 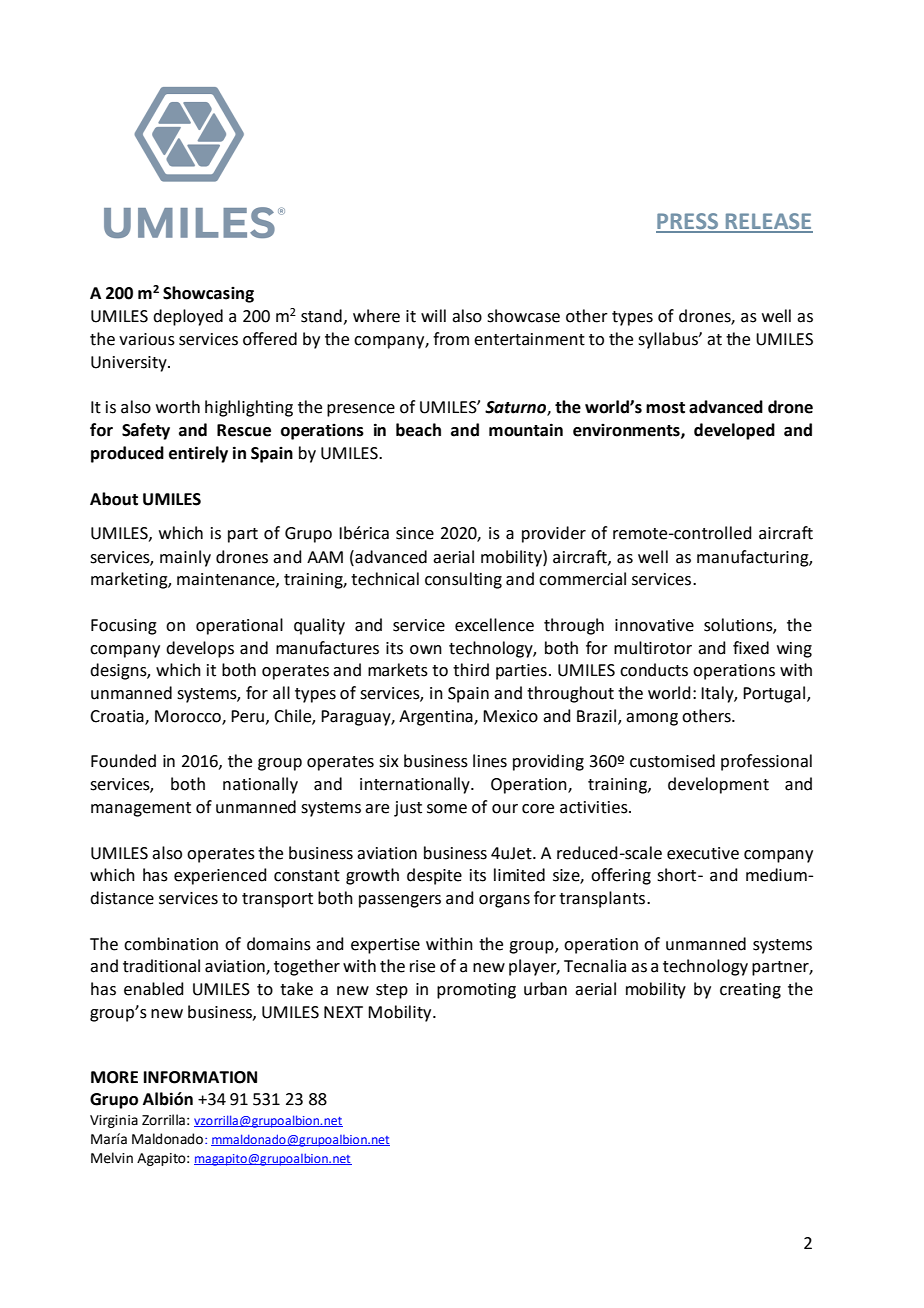 I want to click on deployed, so click(x=188, y=317).
